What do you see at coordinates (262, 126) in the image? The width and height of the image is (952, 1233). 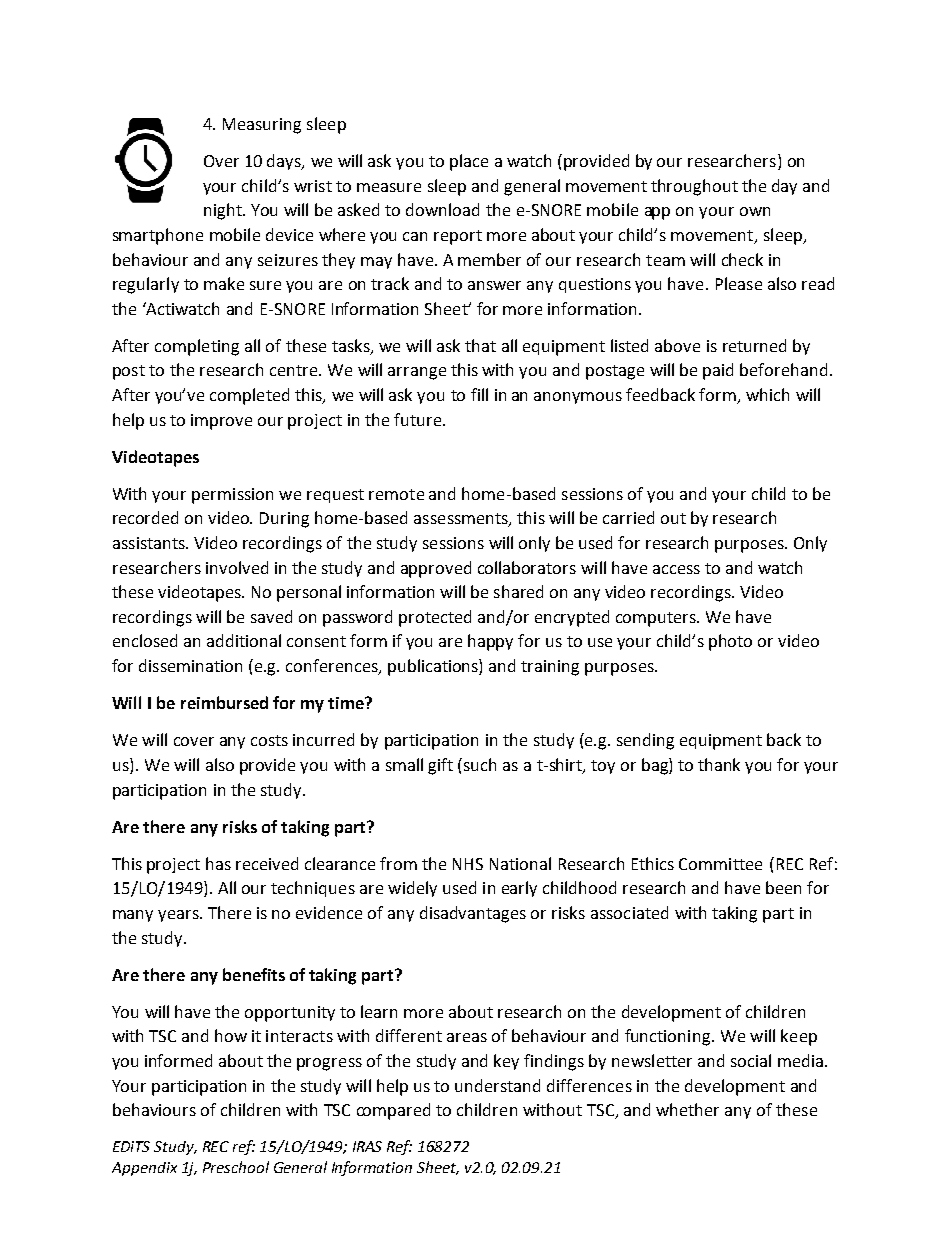 I see `Measuring` at bounding box center [262, 126].
